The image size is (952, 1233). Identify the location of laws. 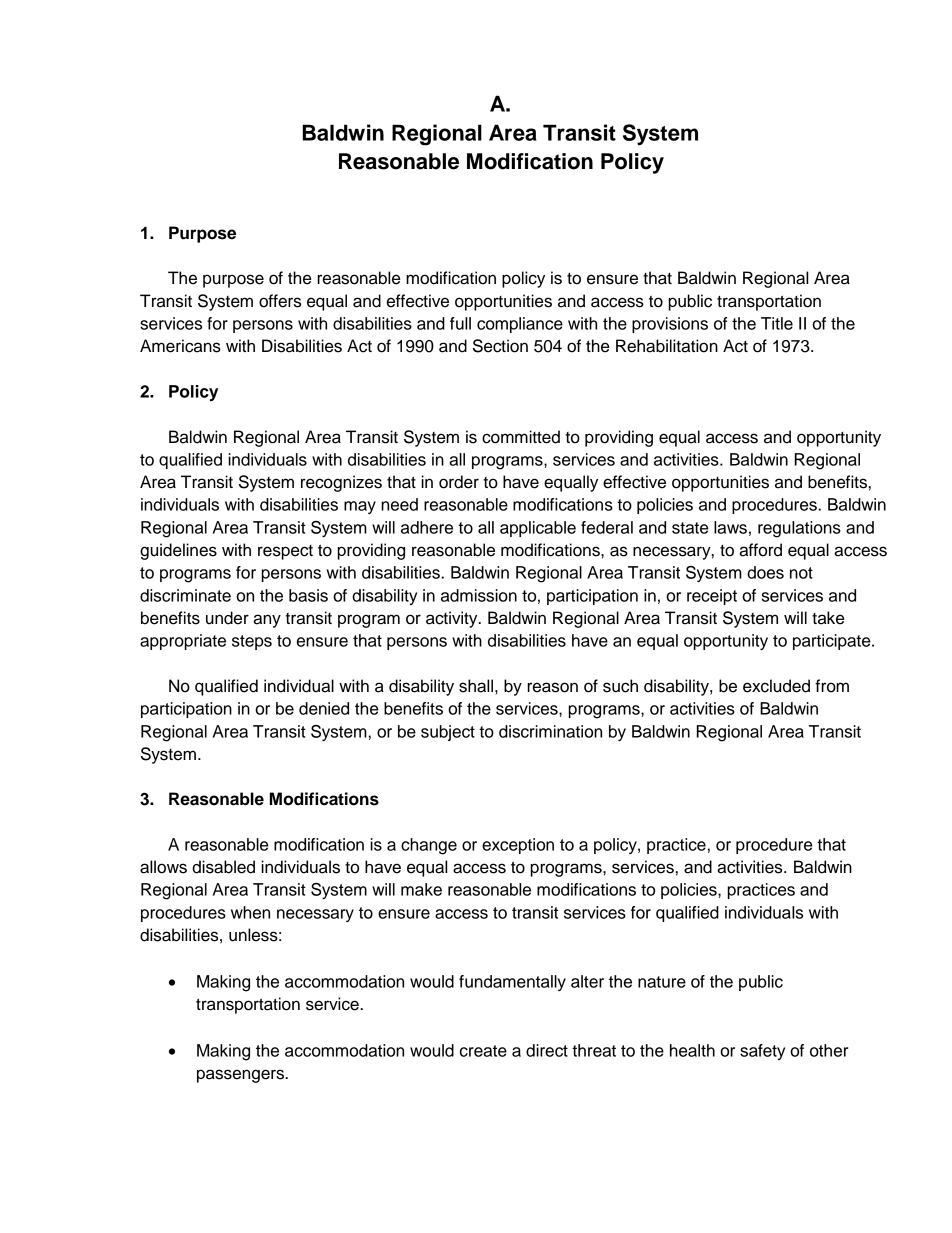
(730, 527).
